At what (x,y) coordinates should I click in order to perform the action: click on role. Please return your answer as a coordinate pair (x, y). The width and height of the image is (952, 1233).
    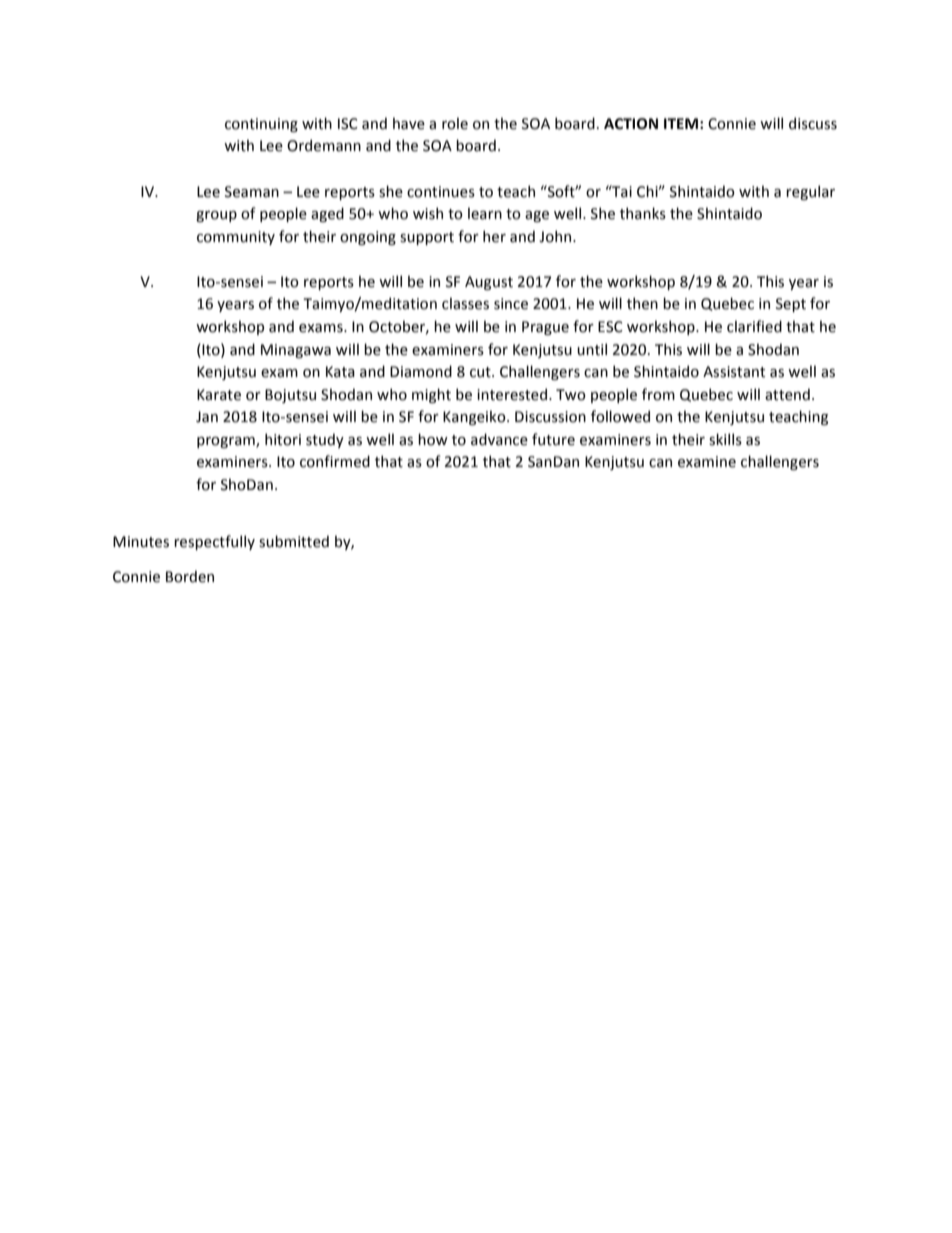
    Looking at the image, I should click on (455, 123).
